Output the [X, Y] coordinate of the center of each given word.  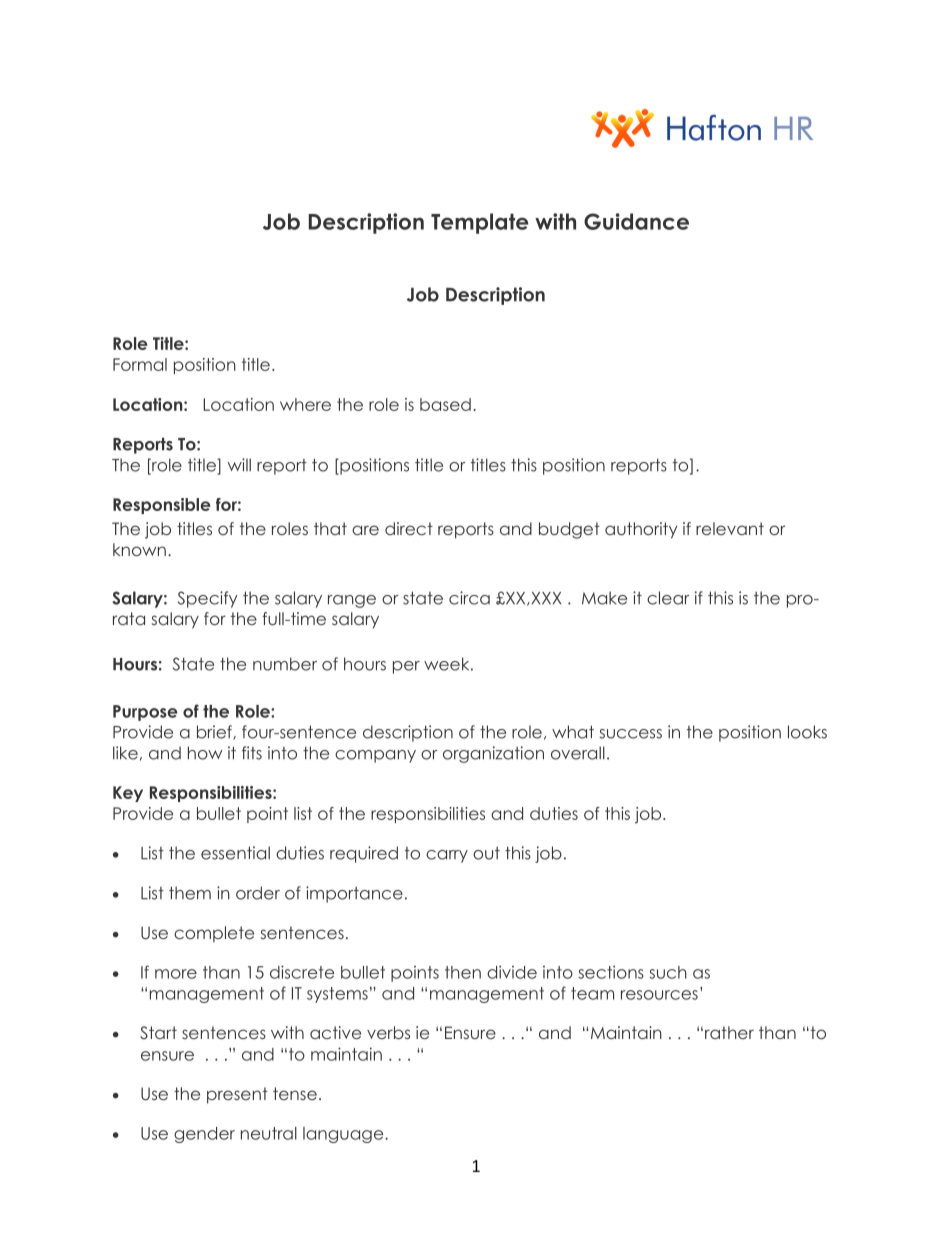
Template [479, 223]
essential [235, 853]
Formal [140, 364]
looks [807, 732]
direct [409, 528]
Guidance [636, 221]
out [486, 853]
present [237, 1095]
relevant [730, 528]
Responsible [162, 506]
